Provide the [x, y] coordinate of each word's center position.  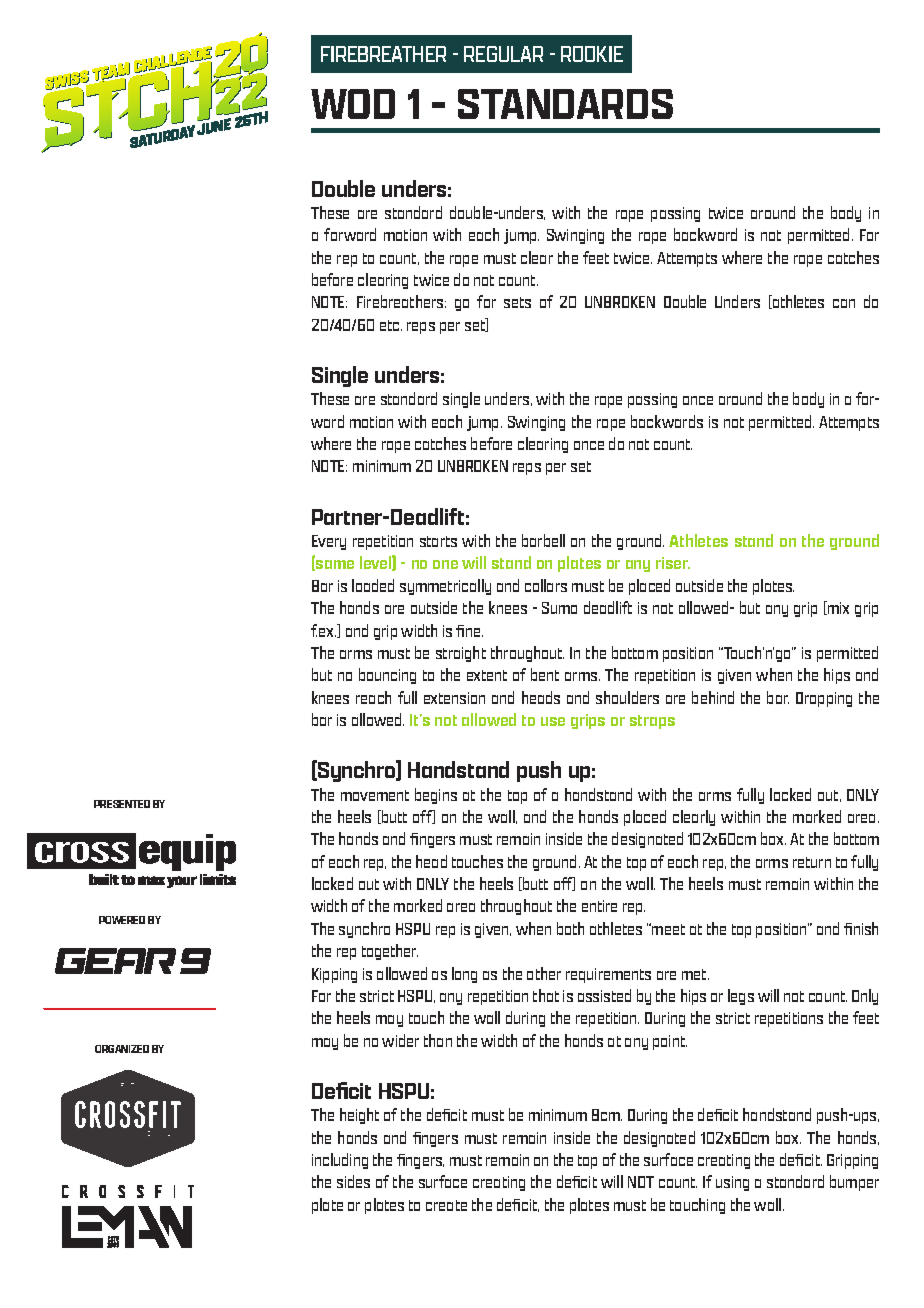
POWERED [122, 920]
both [570, 928]
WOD [353, 104]
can [844, 303]
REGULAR [503, 54]
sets [517, 302]
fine [469, 631]
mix [837, 608]
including [340, 1161]
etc [391, 325]
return [812, 862]
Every [329, 542]
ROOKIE [592, 54]
